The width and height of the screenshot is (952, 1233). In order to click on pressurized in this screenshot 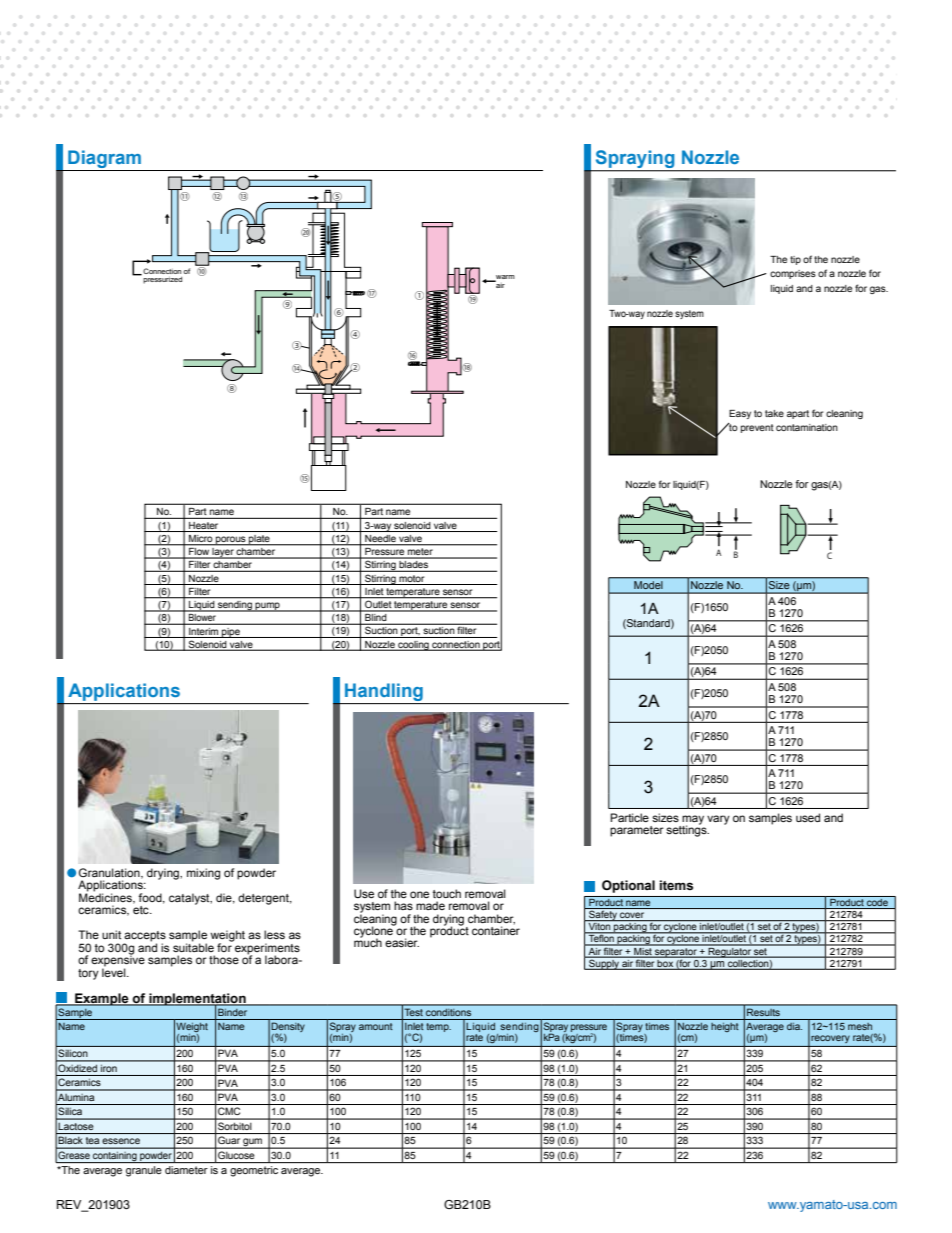, I will do `click(162, 280)`.
